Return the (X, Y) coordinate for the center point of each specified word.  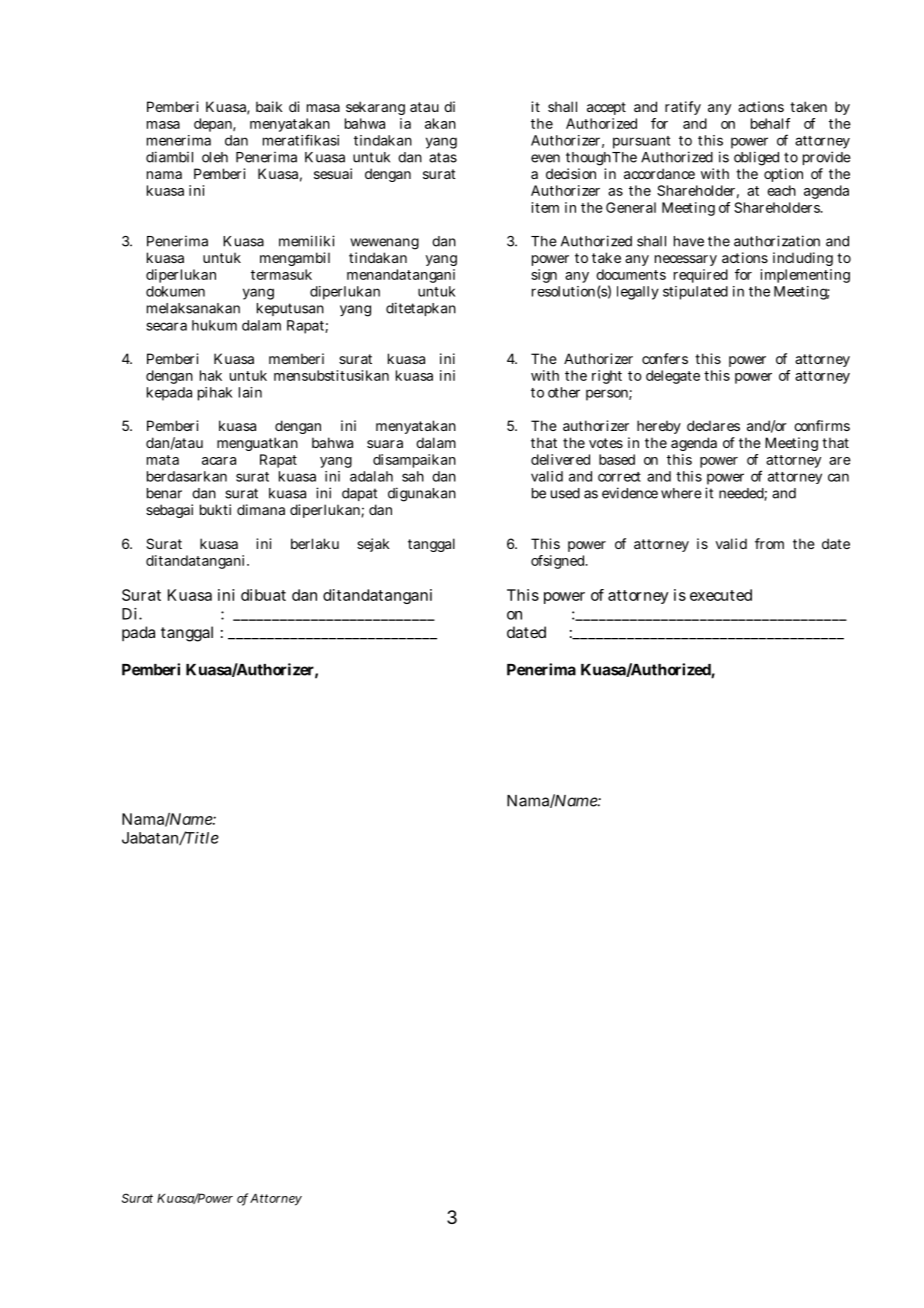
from (769, 543)
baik (269, 106)
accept (606, 108)
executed (721, 595)
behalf (770, 123)
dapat (359, 494)
